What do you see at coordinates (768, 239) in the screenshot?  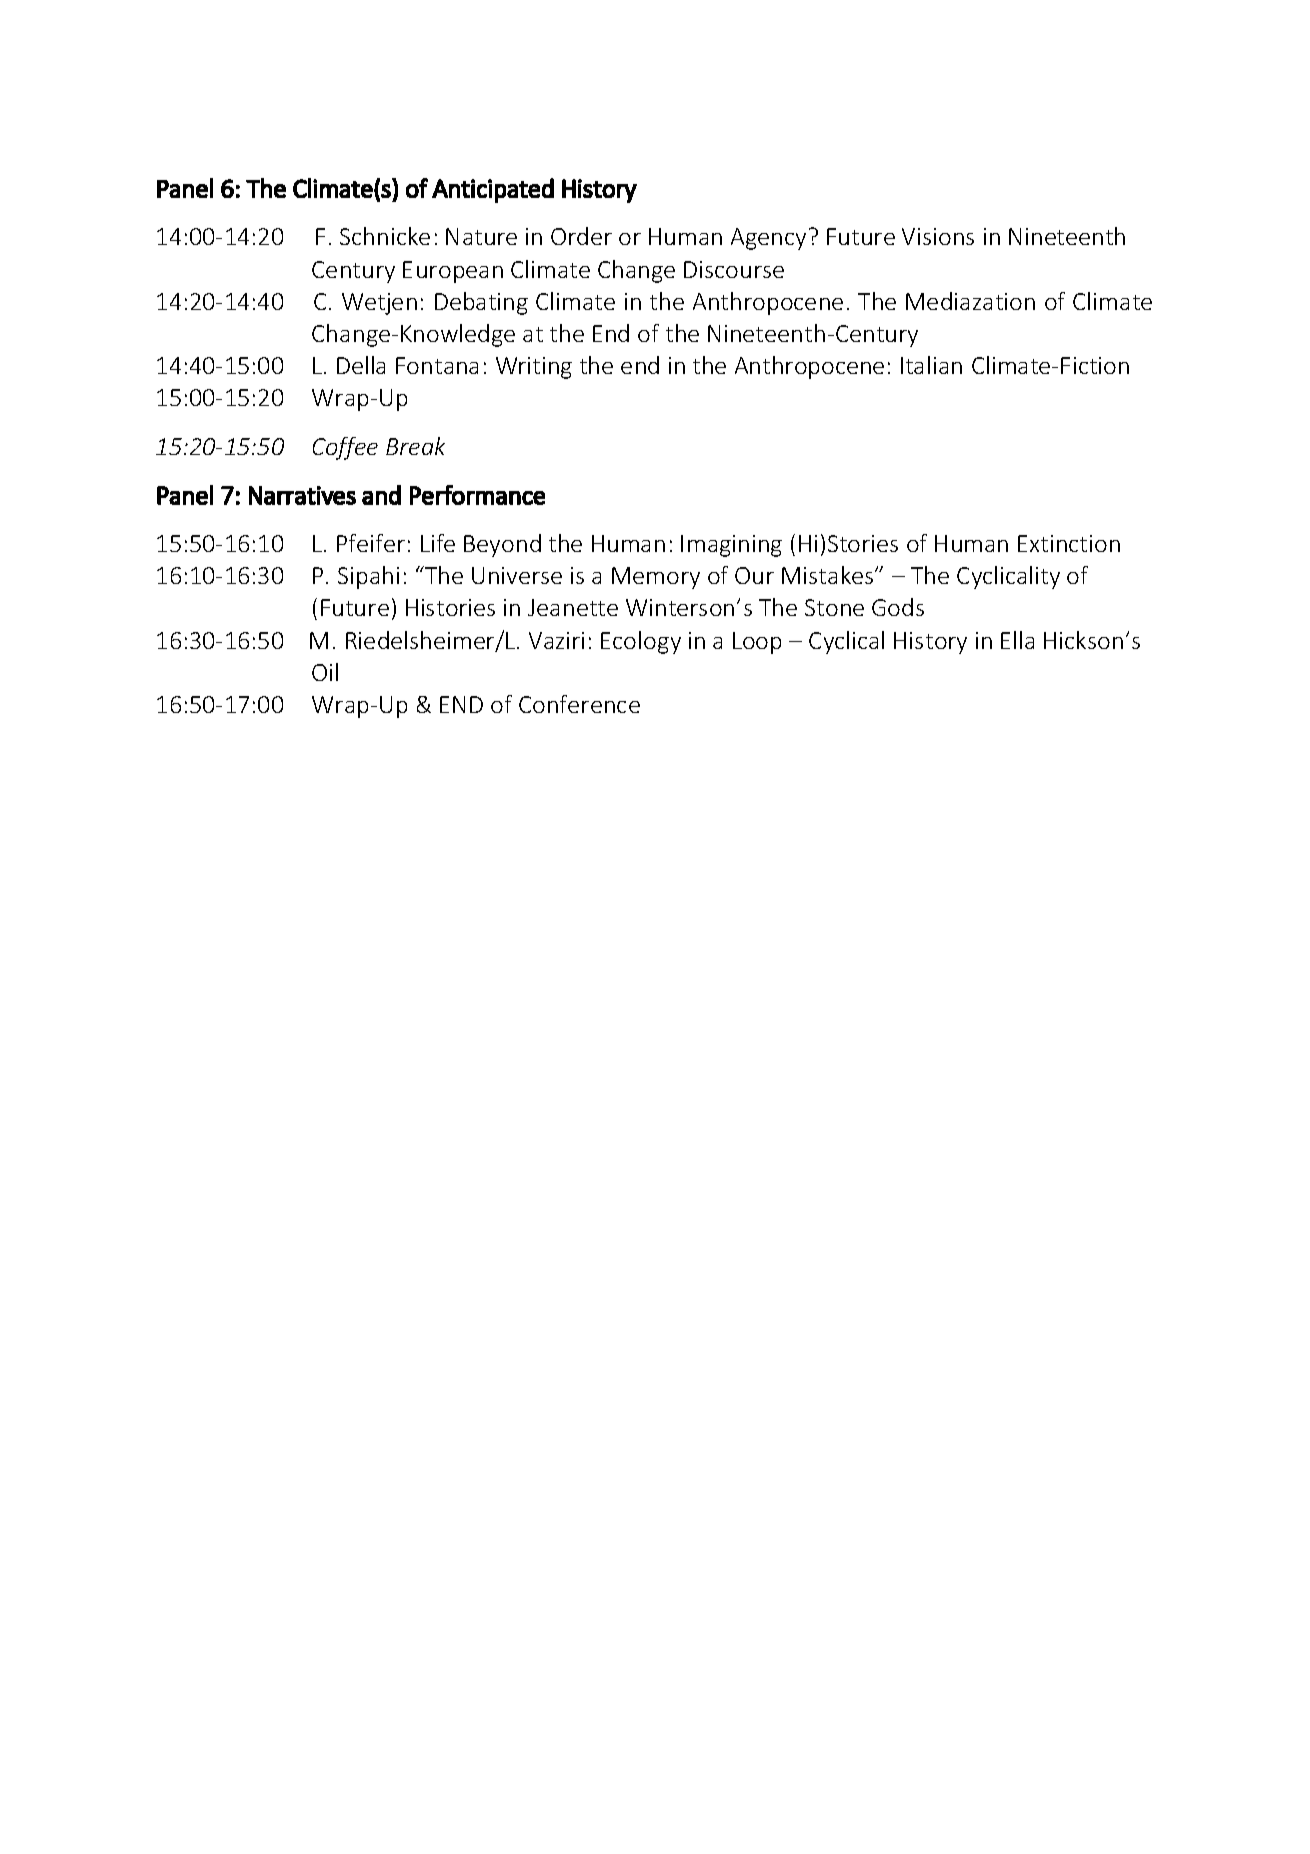 I see `Agency` at bounding box center [768, 239].
